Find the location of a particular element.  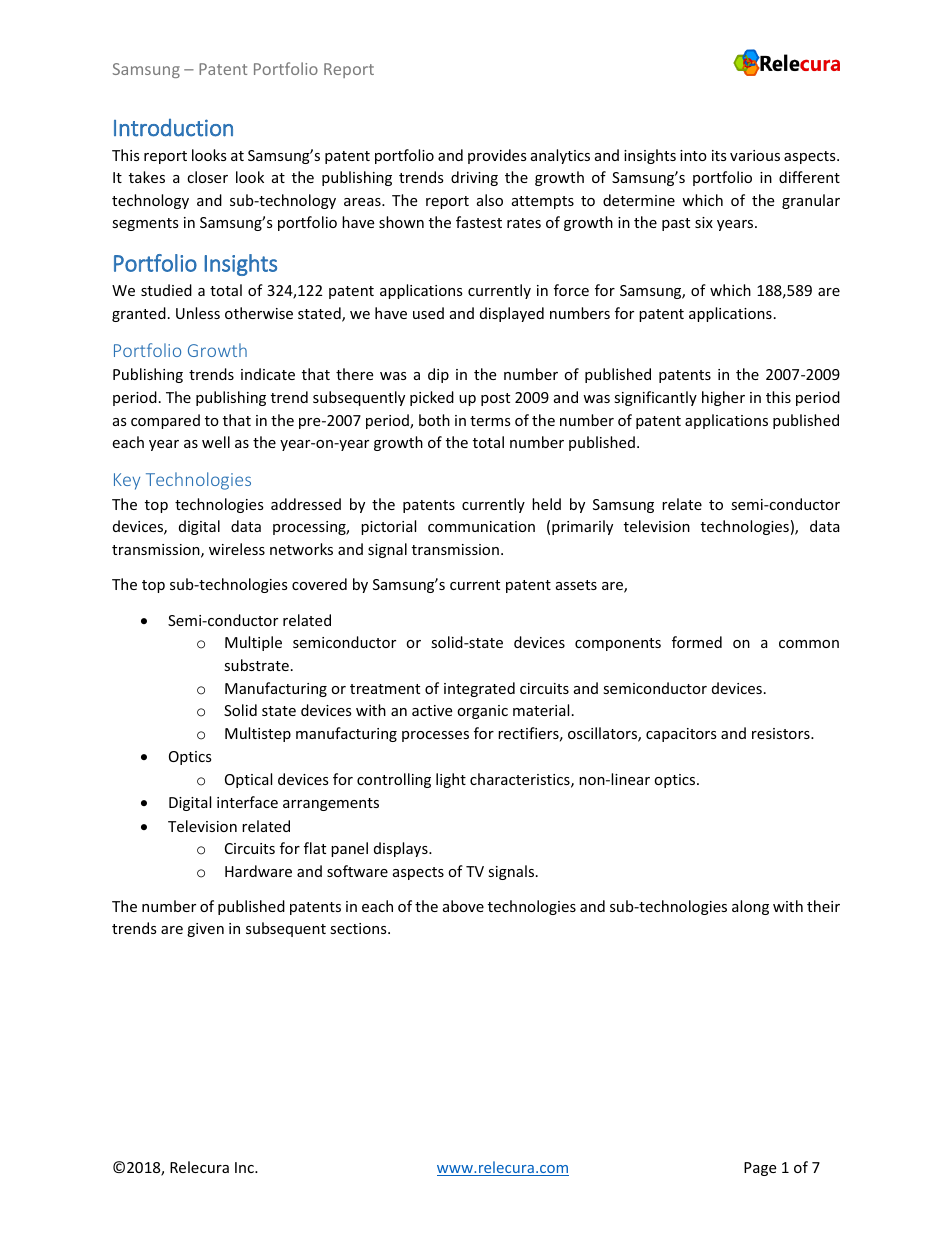

compared is located at coordinates (165, 421).
